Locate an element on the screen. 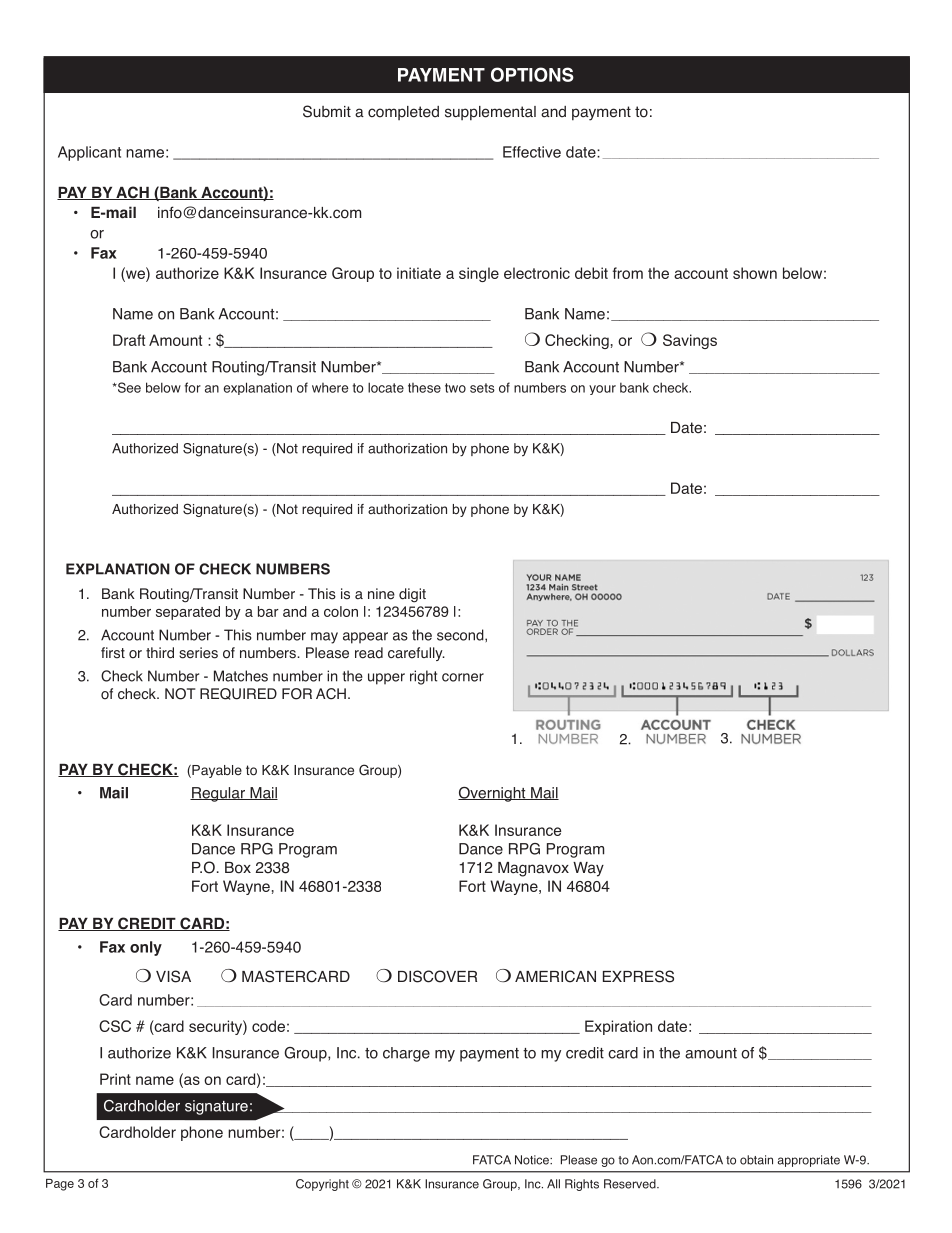 Image resolution: width=952 pixels, height=1233 pixels. second is located at coordinates (461, 635).
